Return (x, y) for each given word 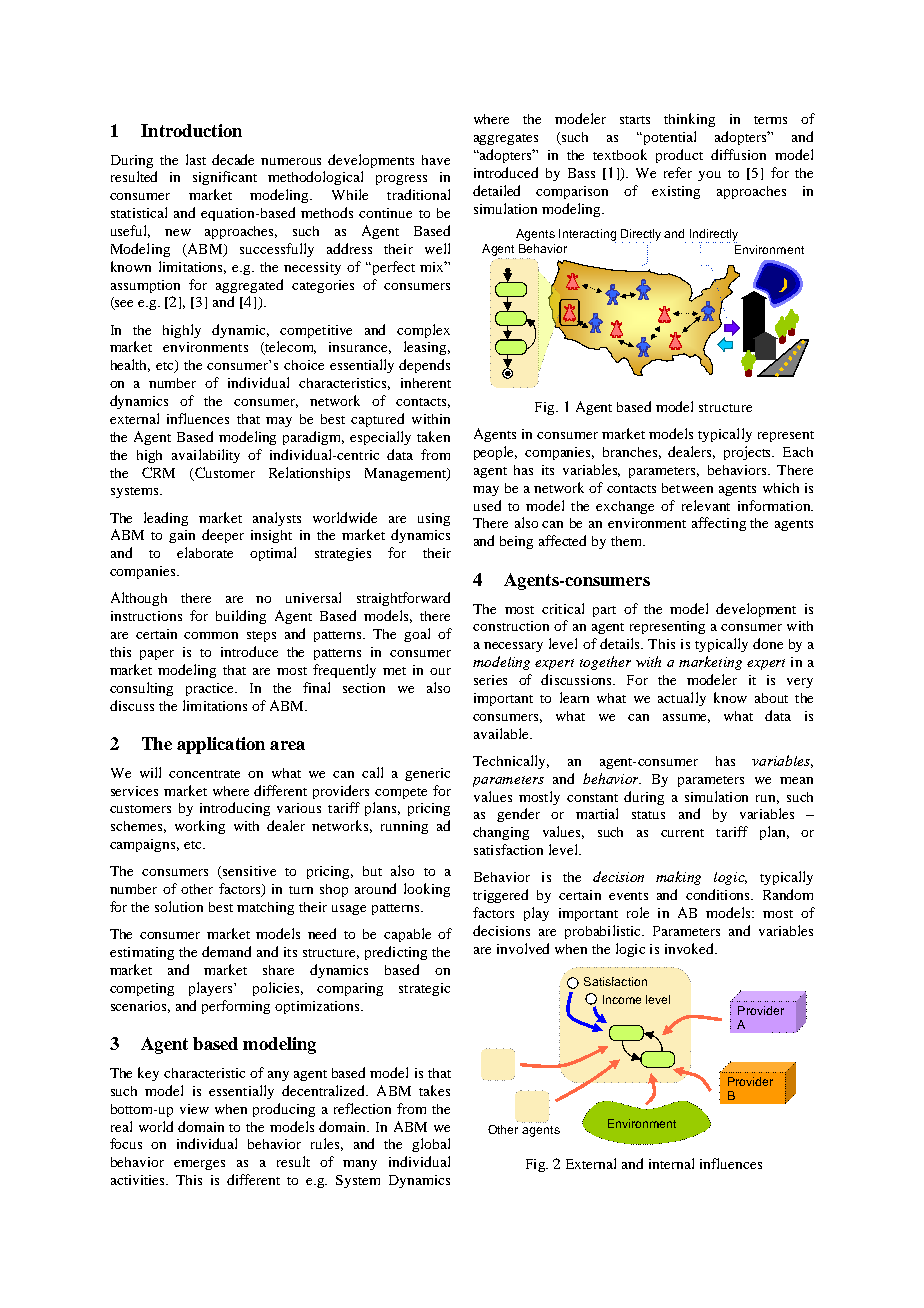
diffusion (738, 154)
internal (671, 1163)
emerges (199, 1165)
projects (749, 453)
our (440, 671)
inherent (426, 383)
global (431, 1145)
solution (179, 906)
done (768, 643)
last (196, 159)
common (211, 635)
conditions (719, 894)
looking (427, 890)
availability (206, 456)
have (436, 160)
